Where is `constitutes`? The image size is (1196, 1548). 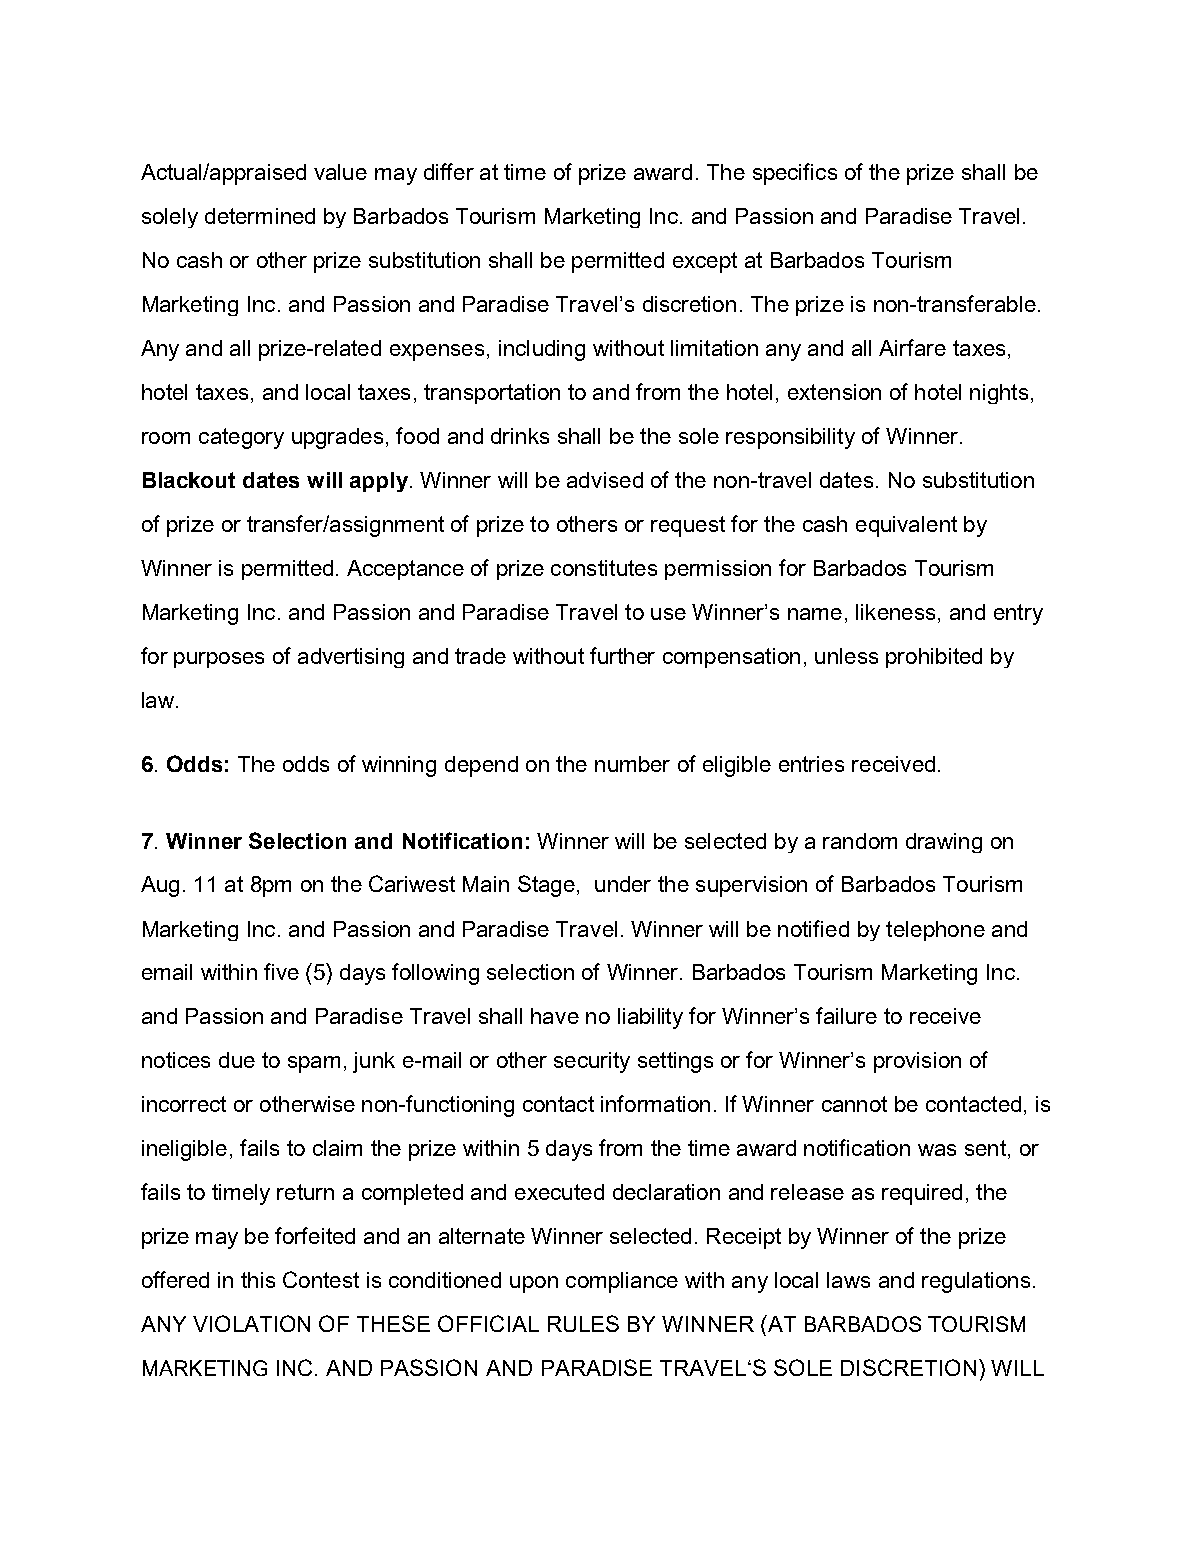 constitutes is located at coordinates (604, 568).
